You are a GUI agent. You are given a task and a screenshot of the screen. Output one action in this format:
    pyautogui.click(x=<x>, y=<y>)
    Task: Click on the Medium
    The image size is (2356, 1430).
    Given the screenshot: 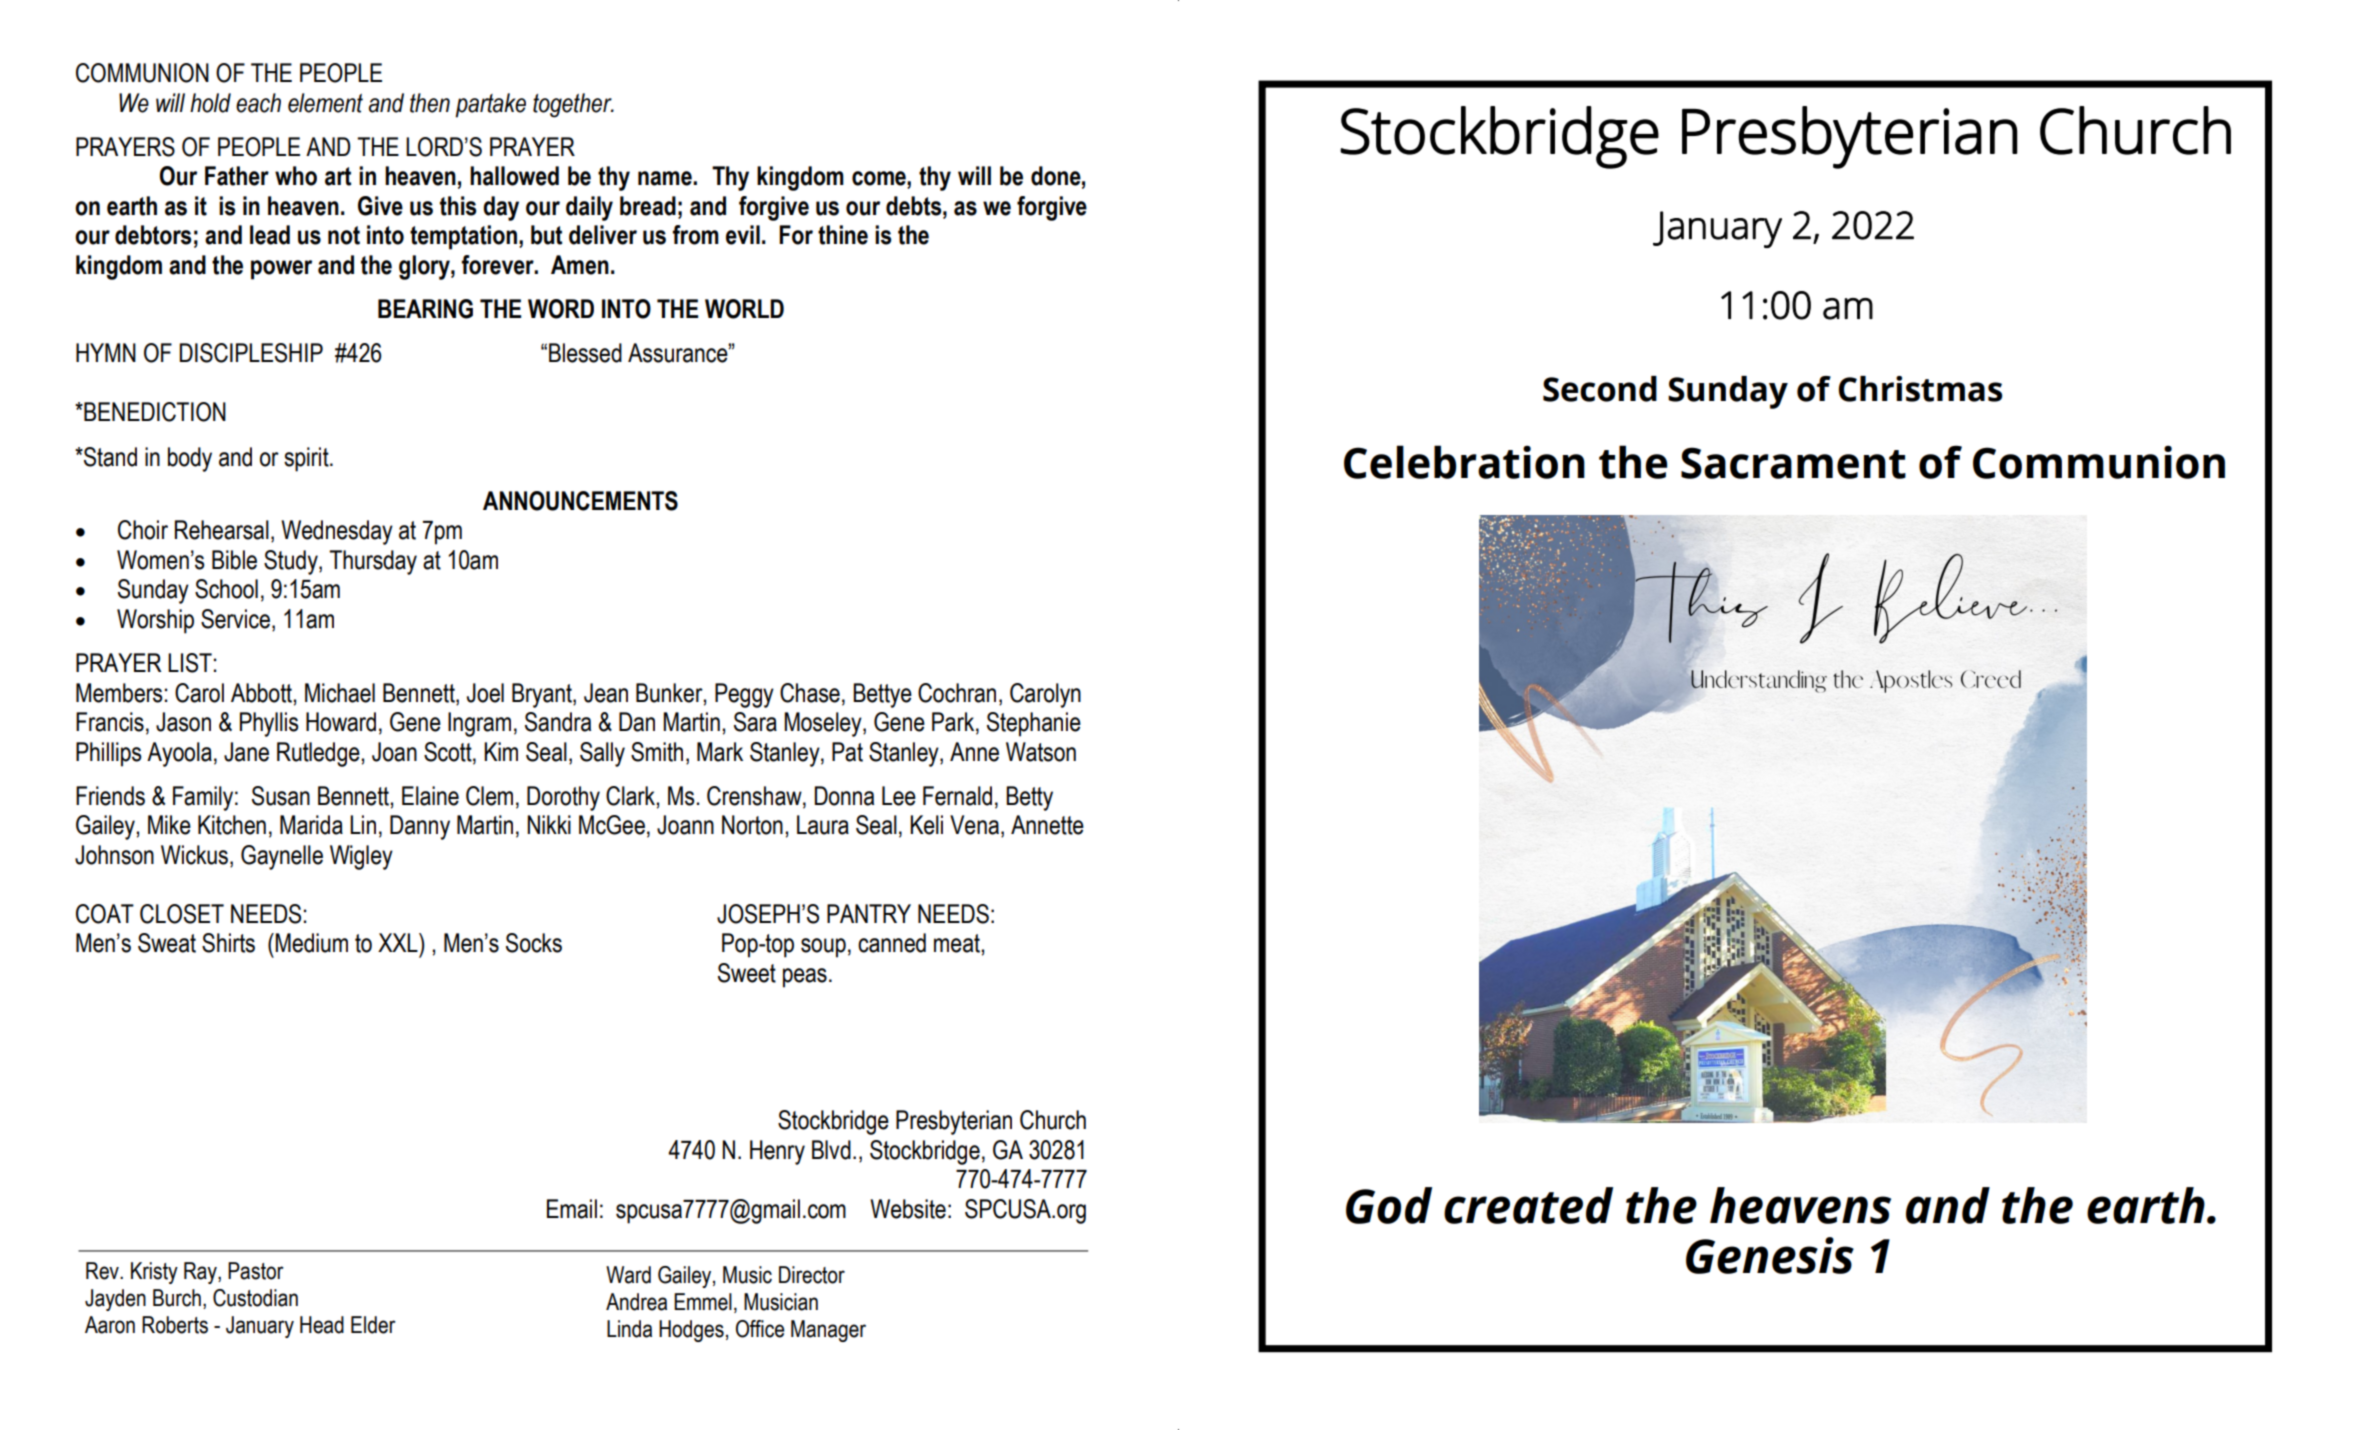 What is the action you would take?
    pyautogui.click(x=311, y=943)
